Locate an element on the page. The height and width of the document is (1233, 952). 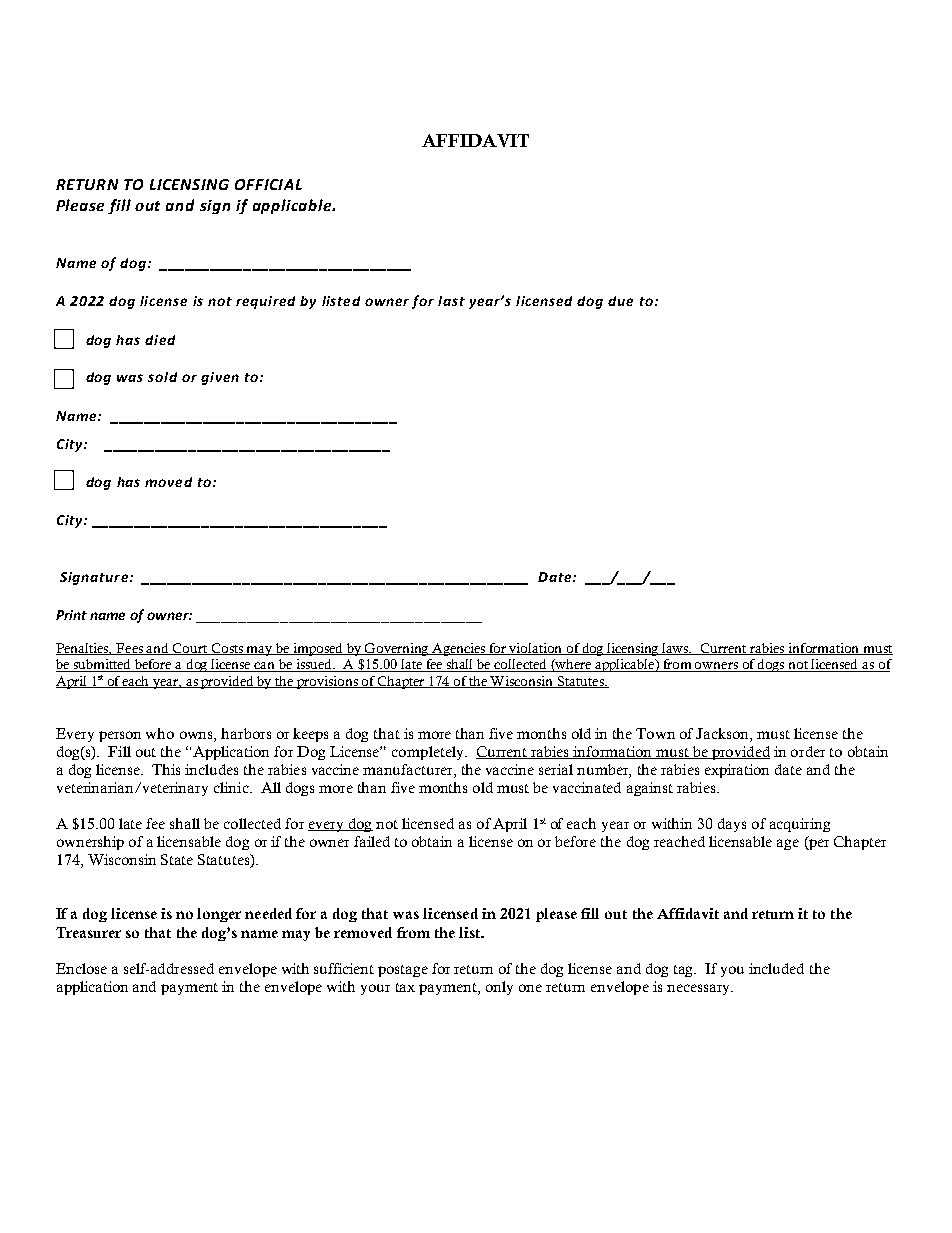
Enclose is located at coordinates (81, 968).
